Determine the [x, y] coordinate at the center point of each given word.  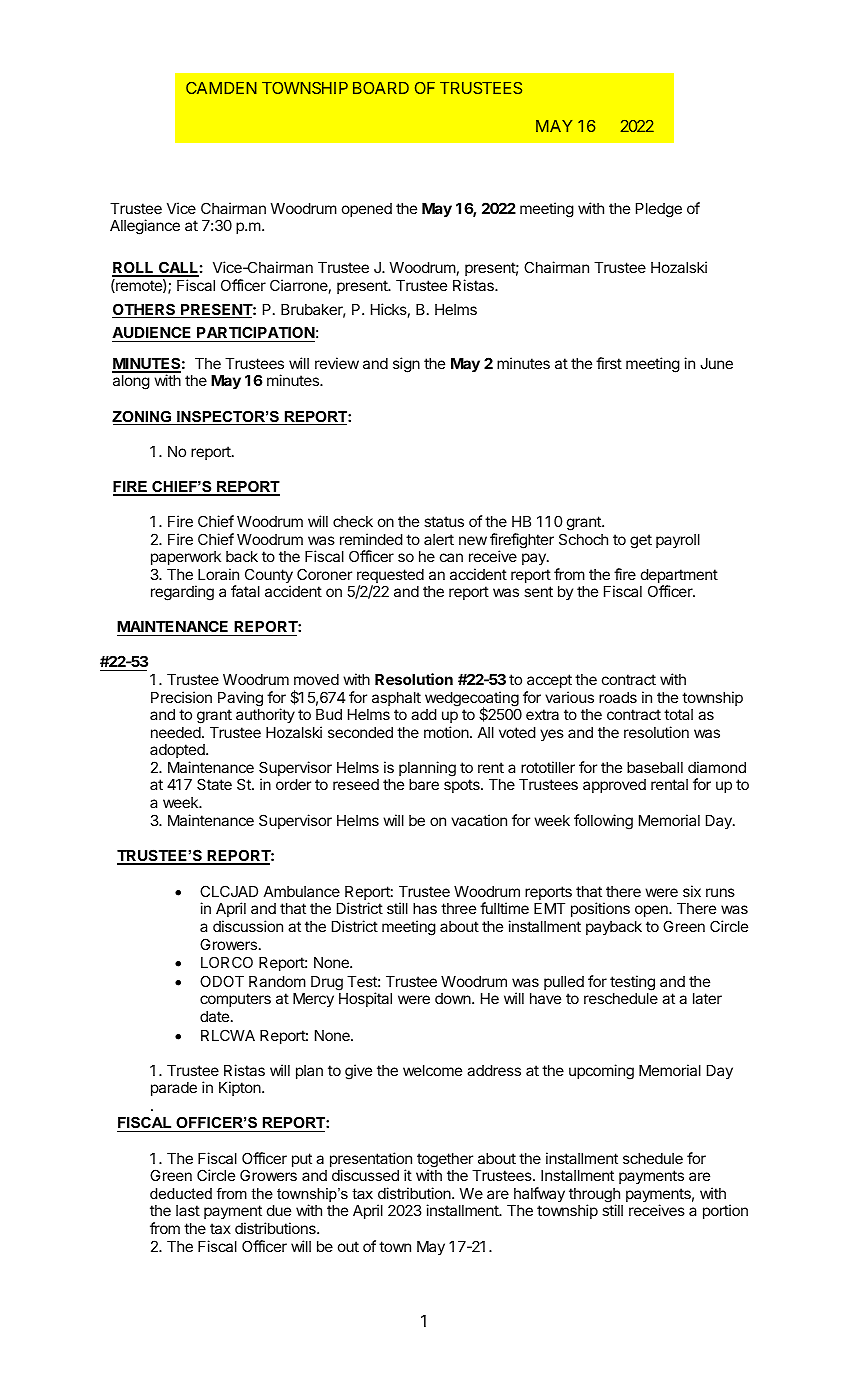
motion [447, 732]
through [594, 1196]
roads [618, 697]
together [445, 1161]
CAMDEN [221, 88]
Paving [240, 699]
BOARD [381, 88]
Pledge [659, 210]
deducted [181, 1193]
